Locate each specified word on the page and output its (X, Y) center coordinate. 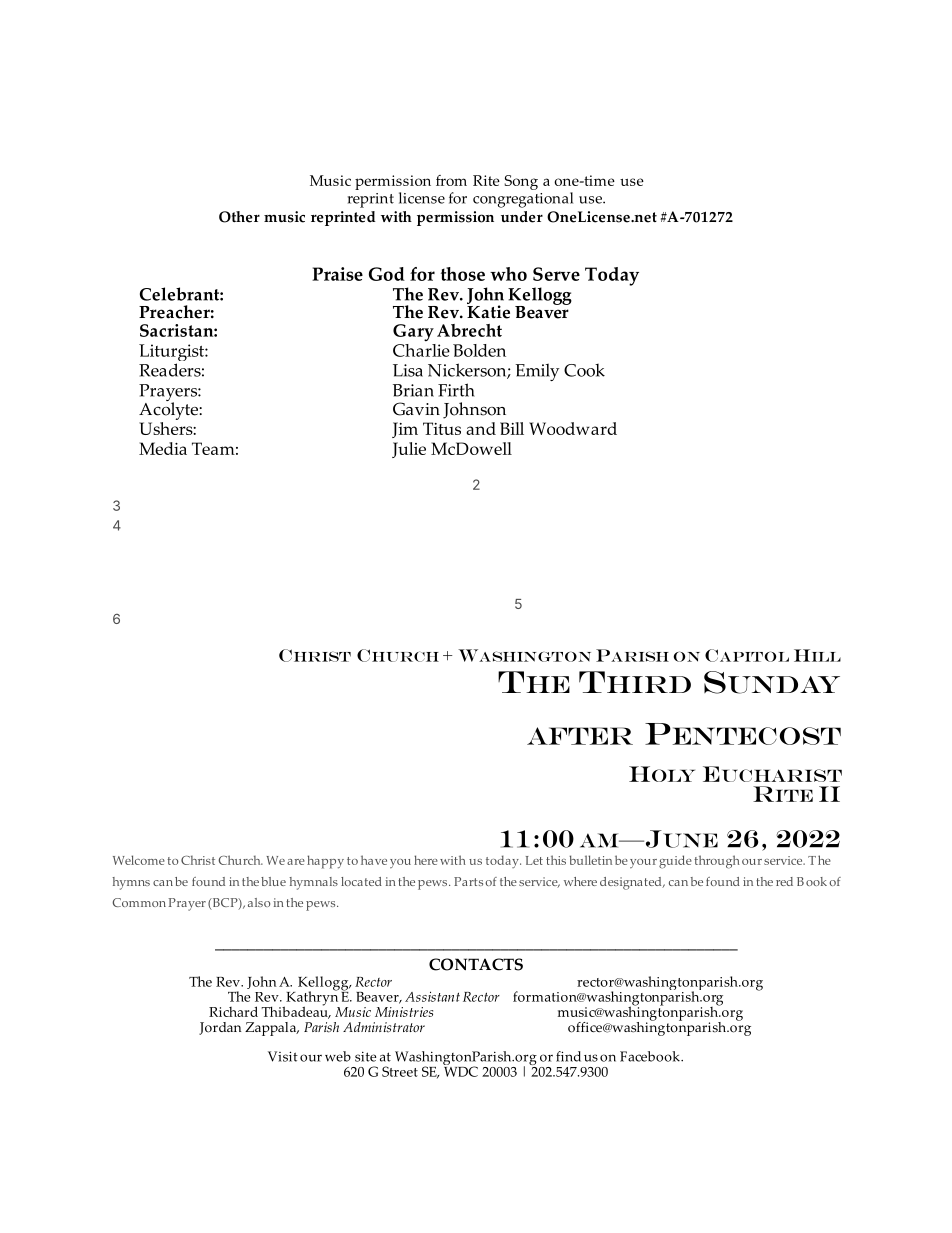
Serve (556, 274)
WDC (461, 1070)
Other (239, 217)
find (568, 1056)
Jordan (220, 1028)
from (451, 180)
